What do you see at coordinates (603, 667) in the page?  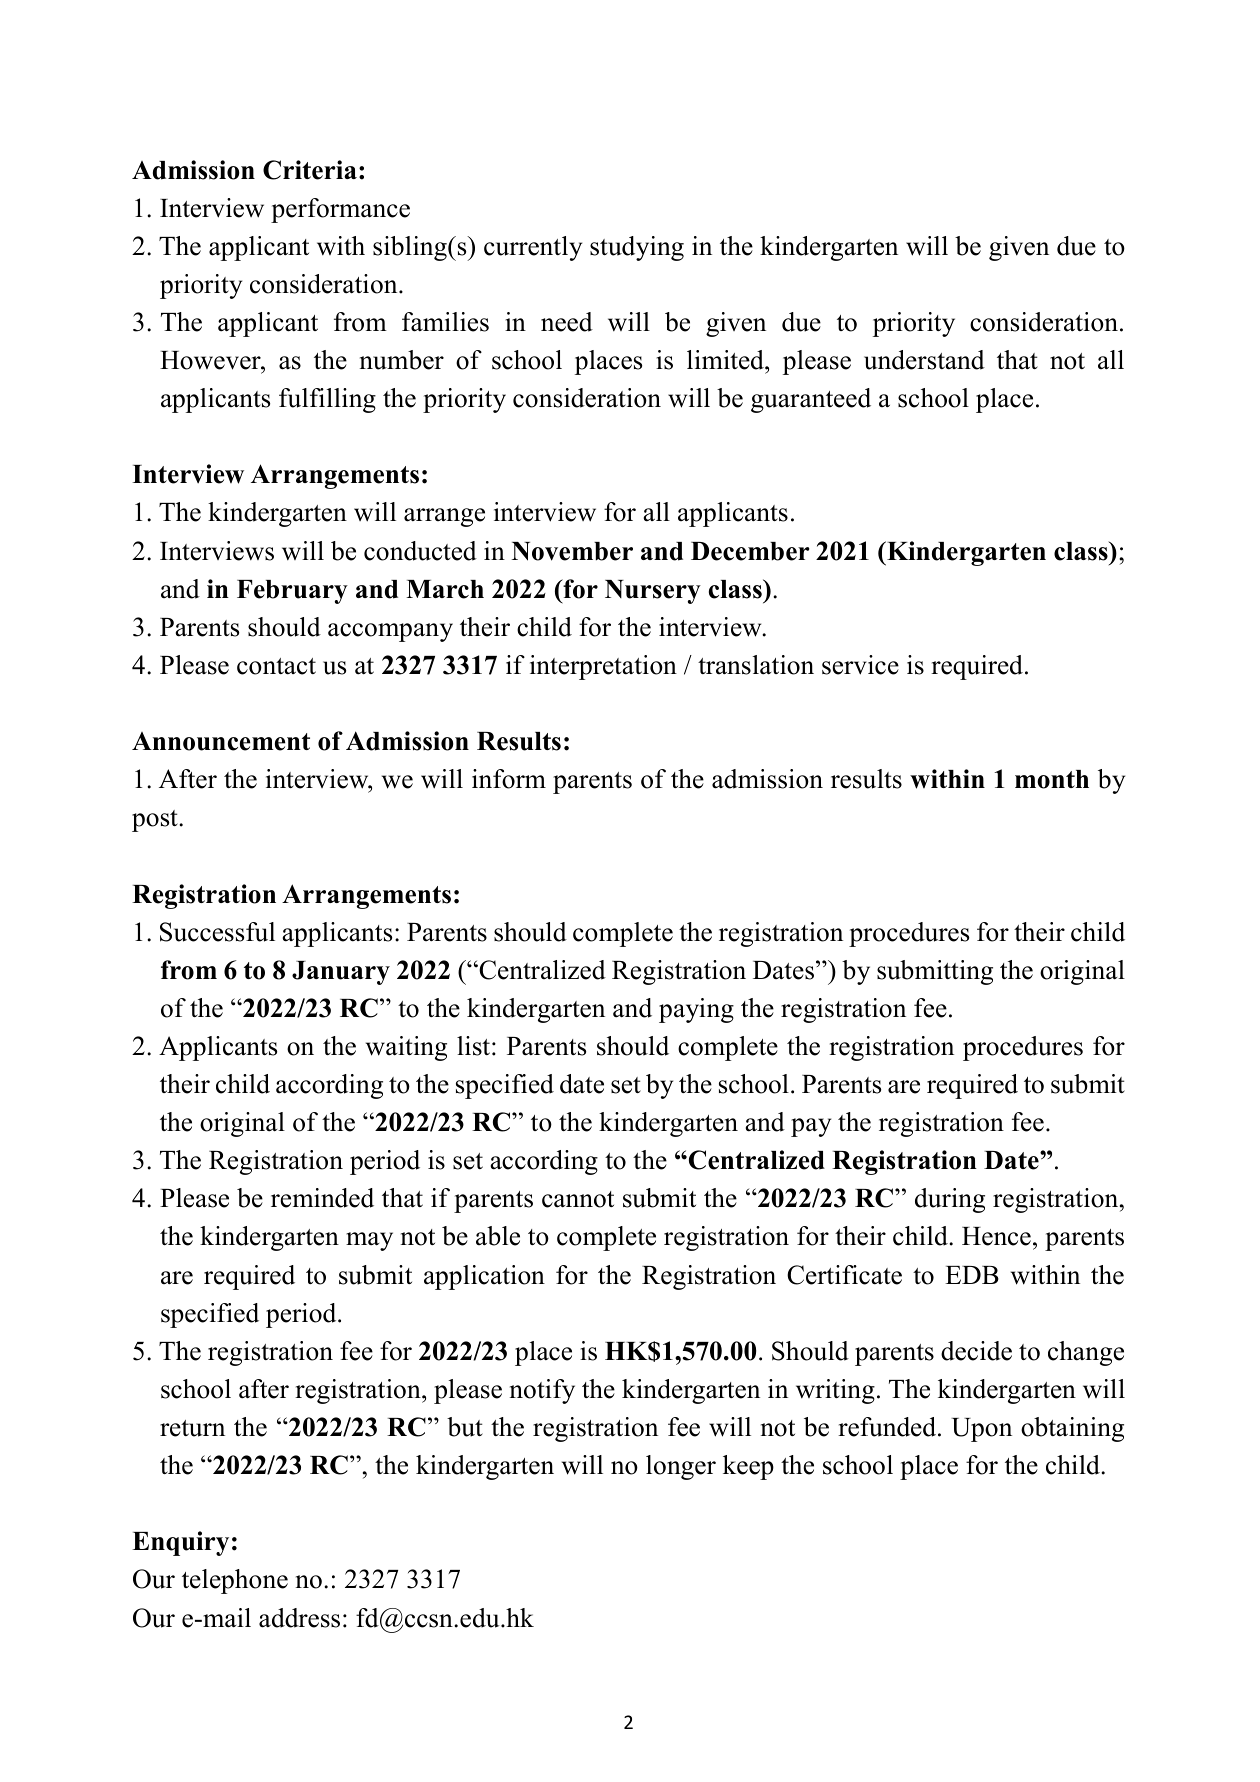 I see `interpretation` at bounding box center [603, 667].
